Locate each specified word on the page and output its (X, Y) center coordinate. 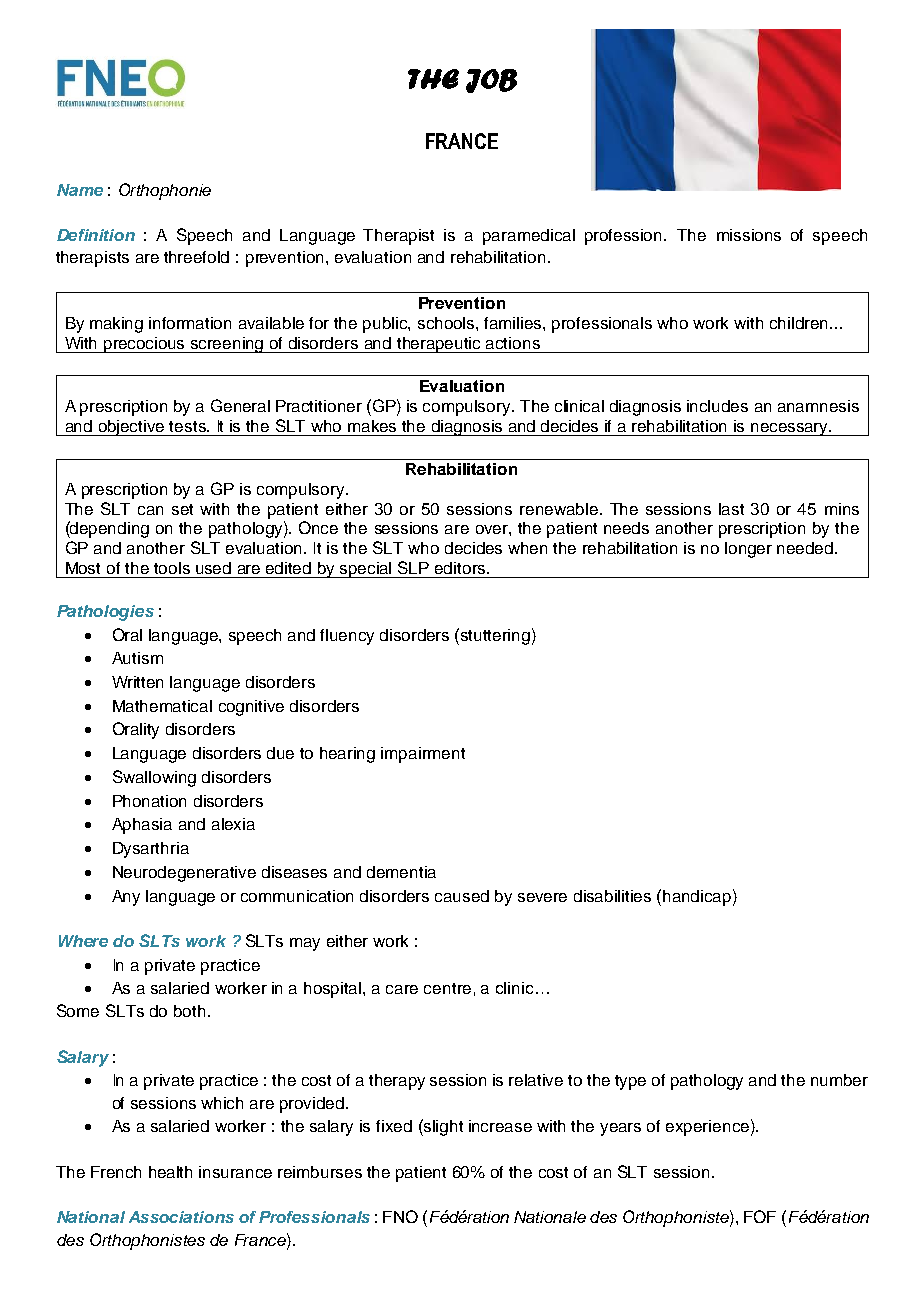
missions (749, 235)
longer (748, 550)
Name (80, 190)
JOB (491, 81)
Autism (137, 658)
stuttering (495, 637)
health (170, 1172)
